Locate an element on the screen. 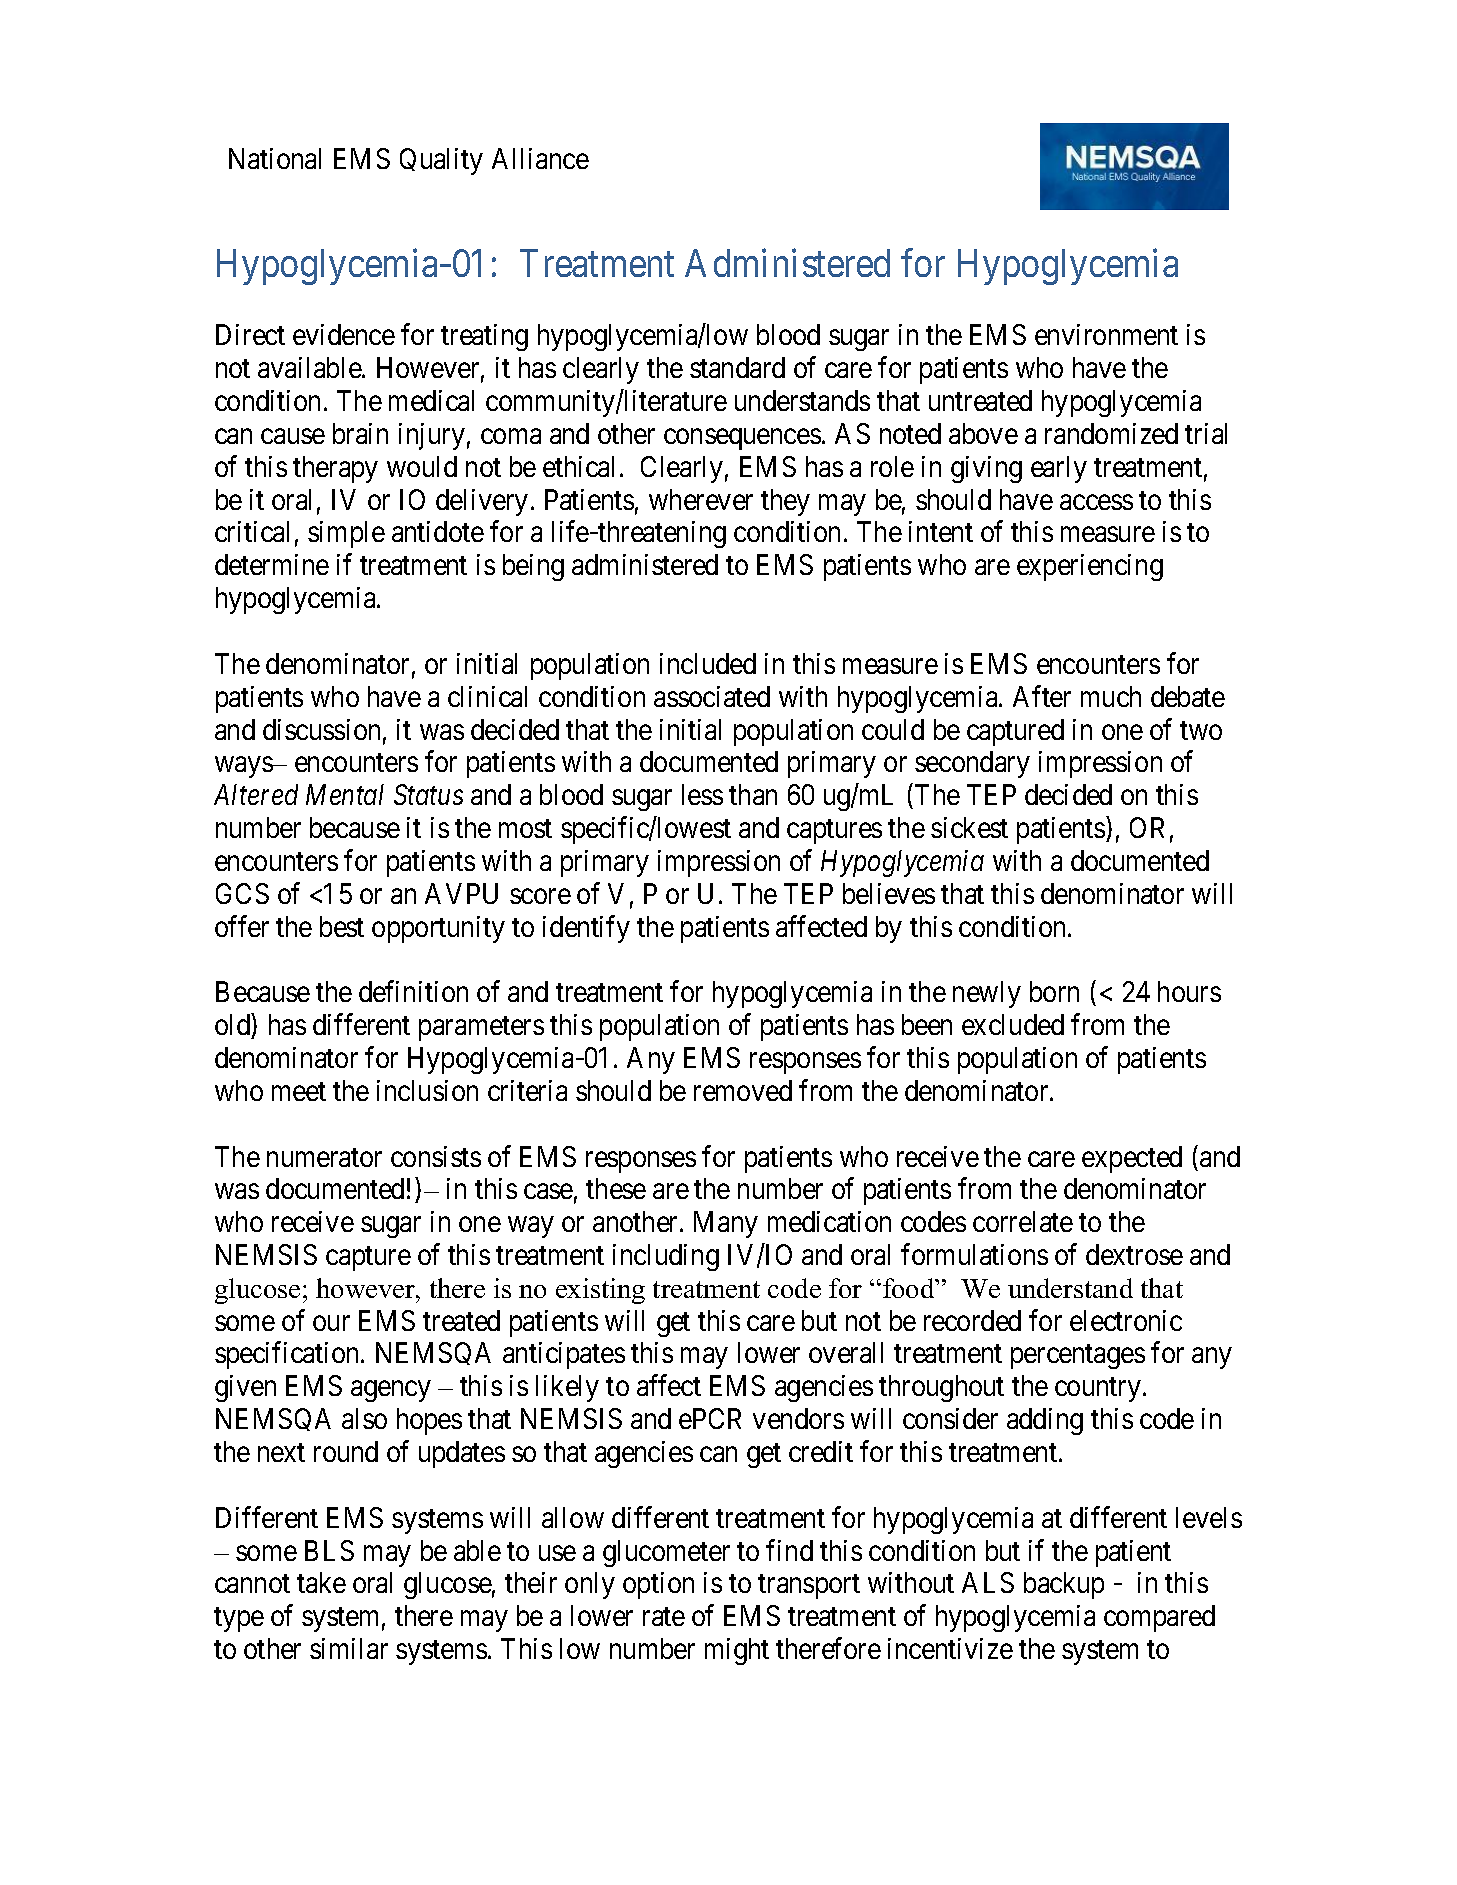 The image size is (1457, 1885). born is located at coordinates (1054, 991).
